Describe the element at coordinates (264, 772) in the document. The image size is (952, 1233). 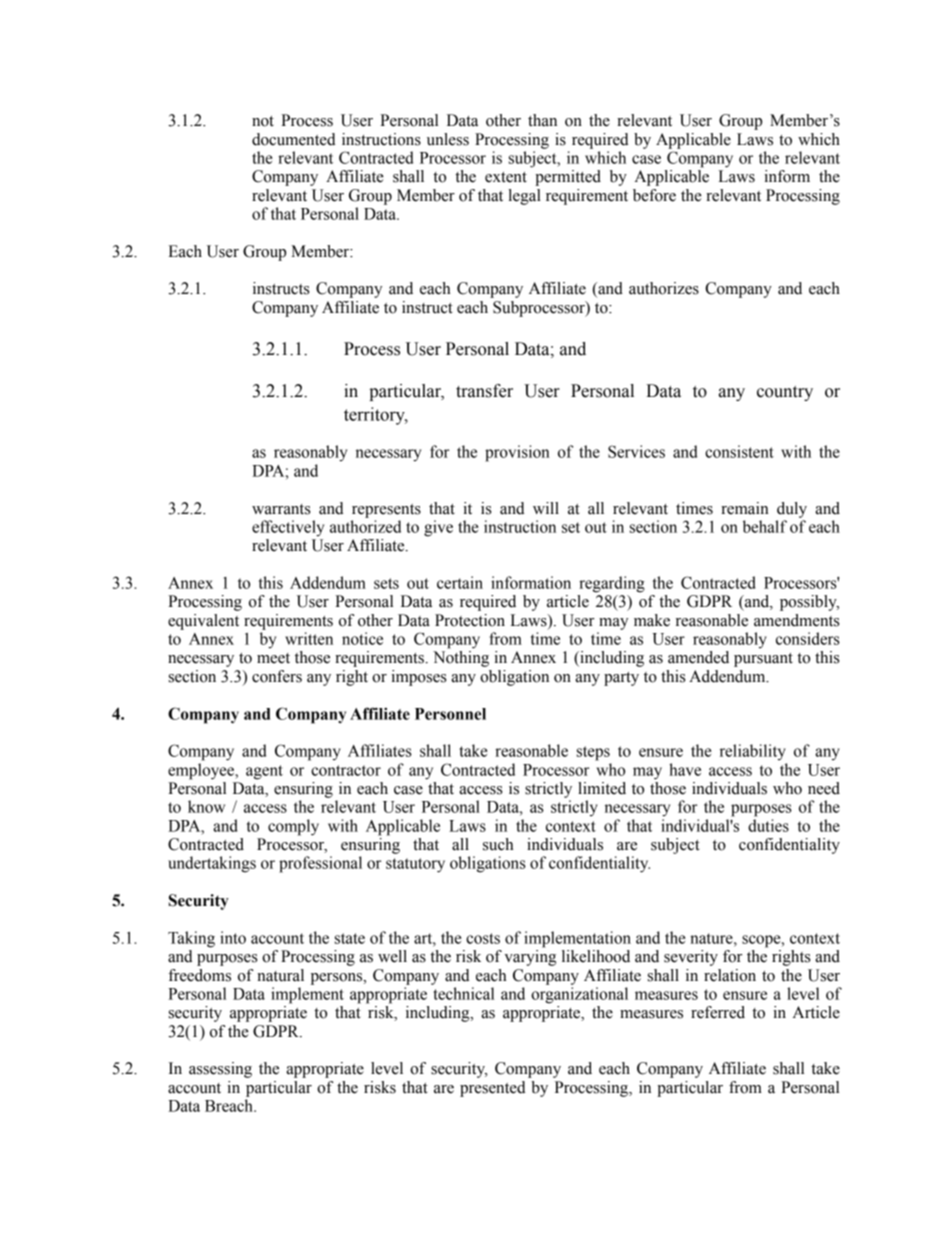
I see `agent` at that location.
